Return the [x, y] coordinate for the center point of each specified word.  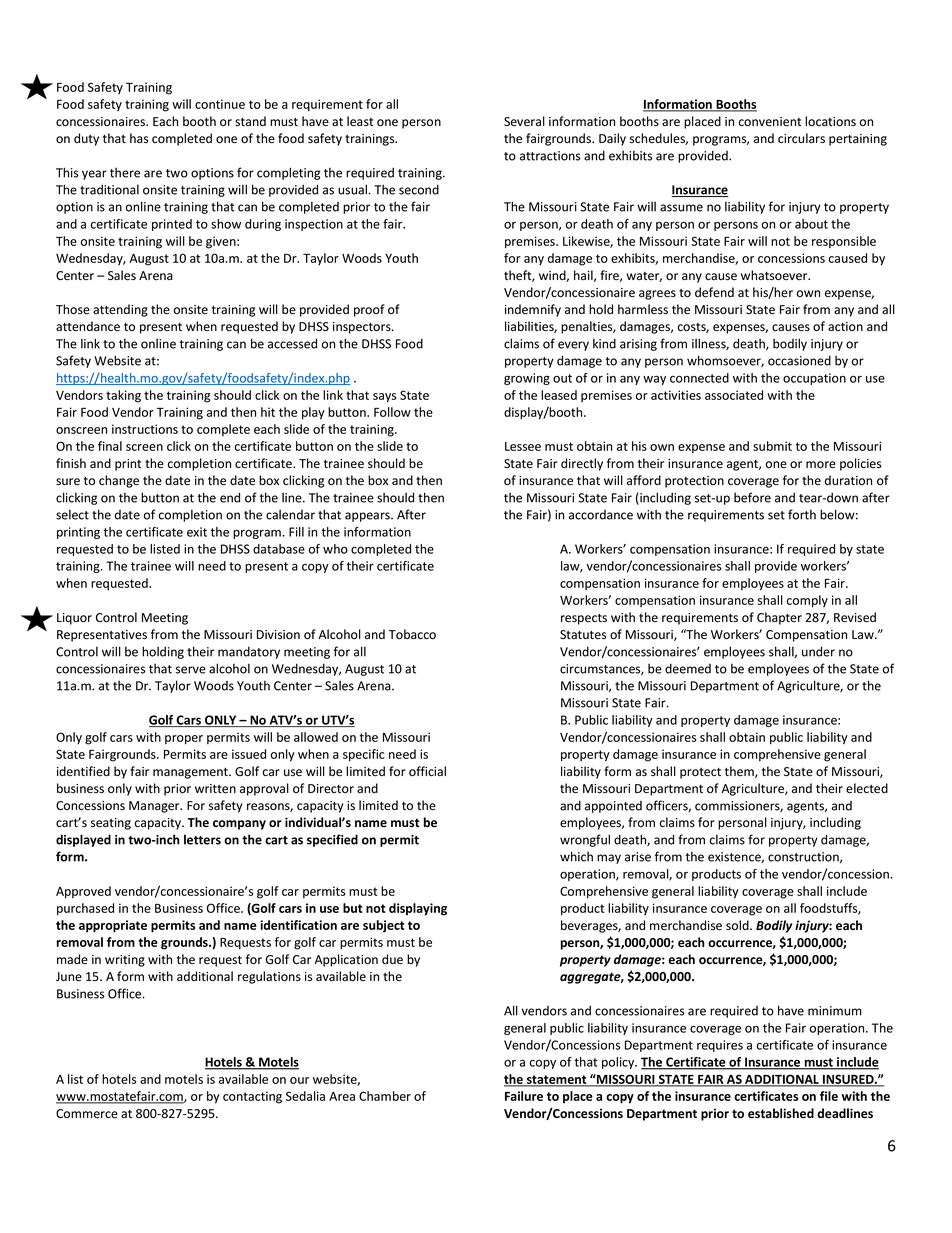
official [427, 771]
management [191, 773]
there [125, 172]
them [740, 772]
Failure [524, 1096]
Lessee [523, 446]
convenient [770, 122]
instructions [145, 429]
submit [772, 446]
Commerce [87, 1114]
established [781, 1113]
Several [524, 121]
